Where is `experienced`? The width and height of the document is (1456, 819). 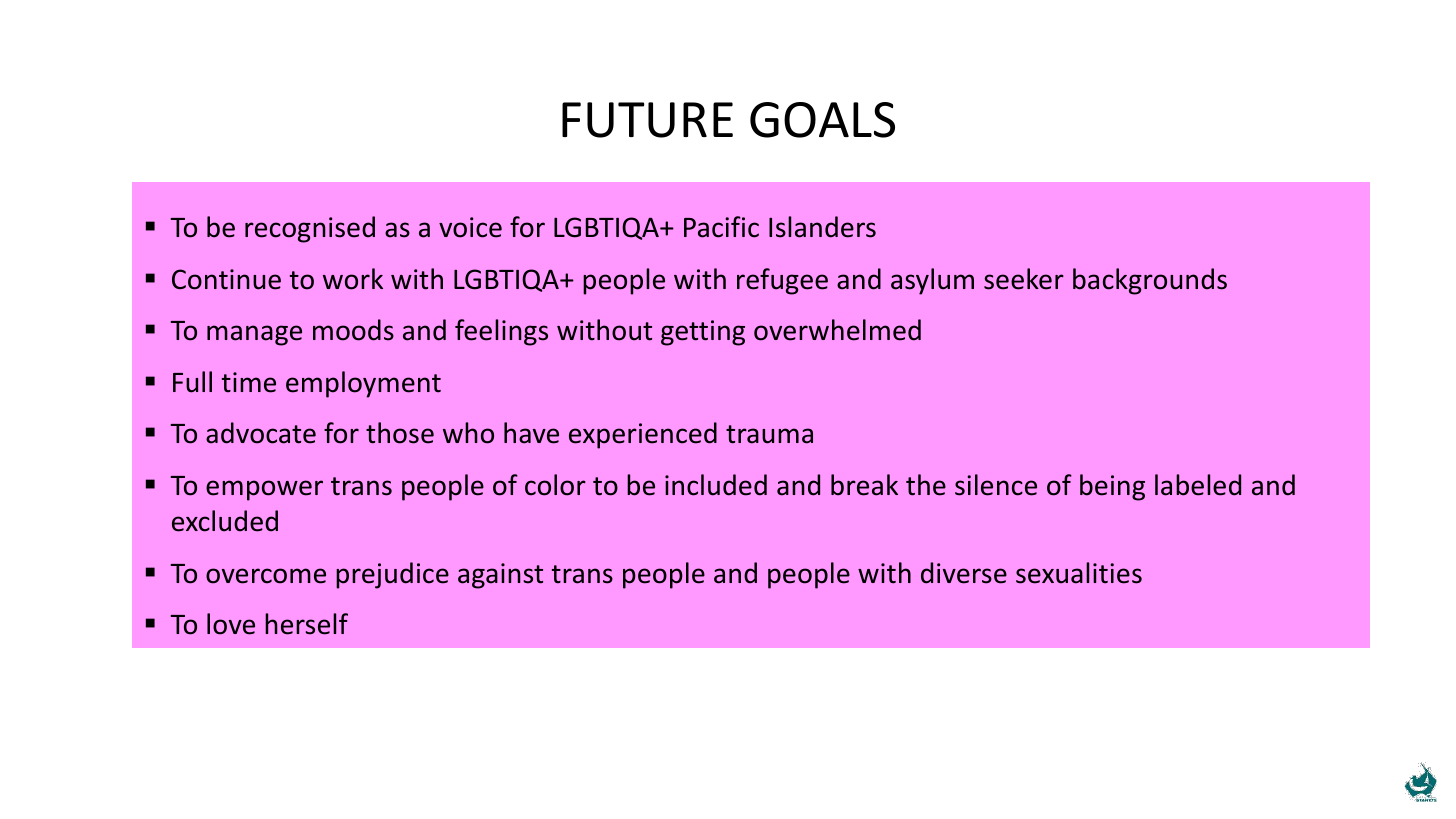 experienced is located at coordinates (643, 435).
